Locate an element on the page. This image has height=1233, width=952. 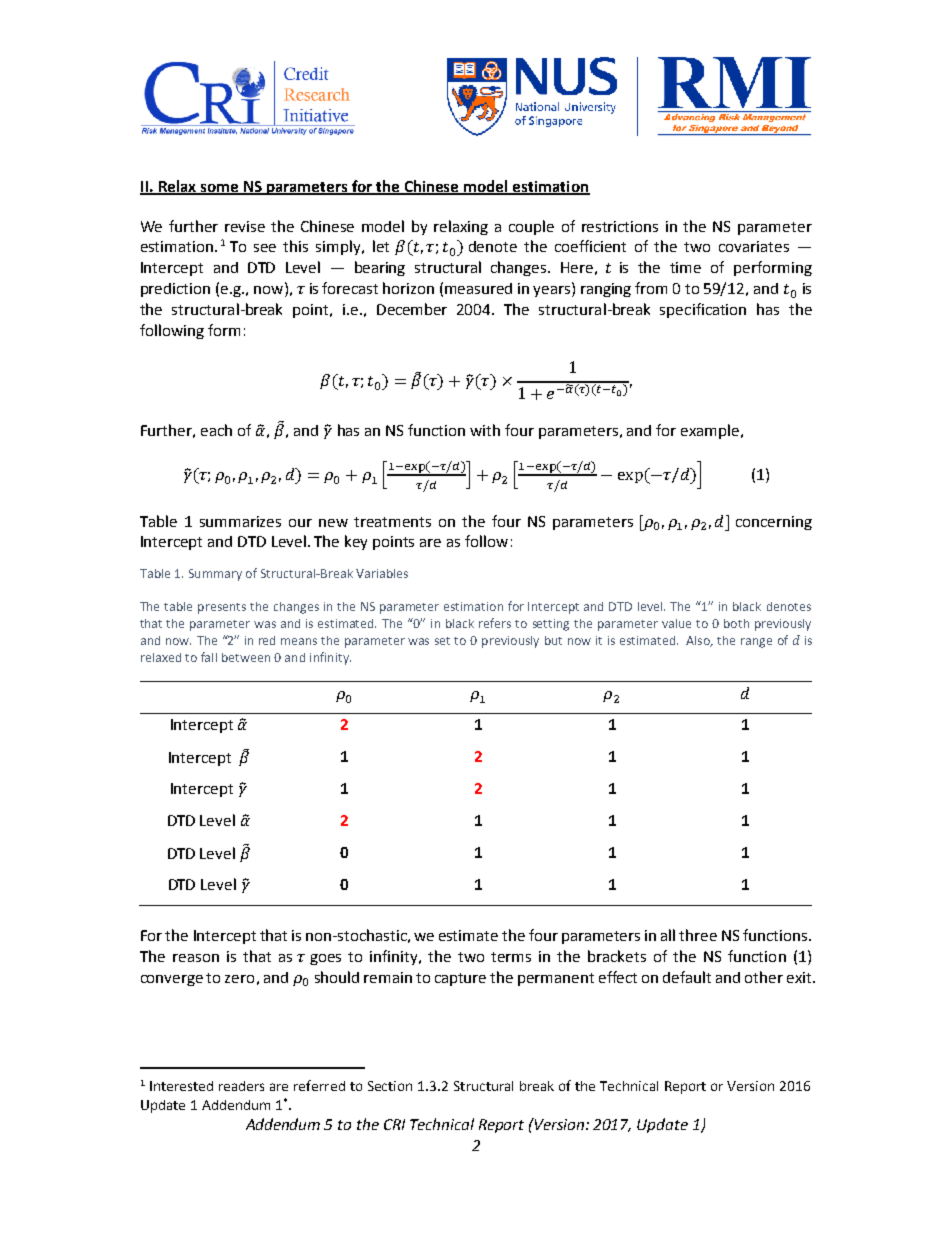
each is located at coordinates (216, 430).
